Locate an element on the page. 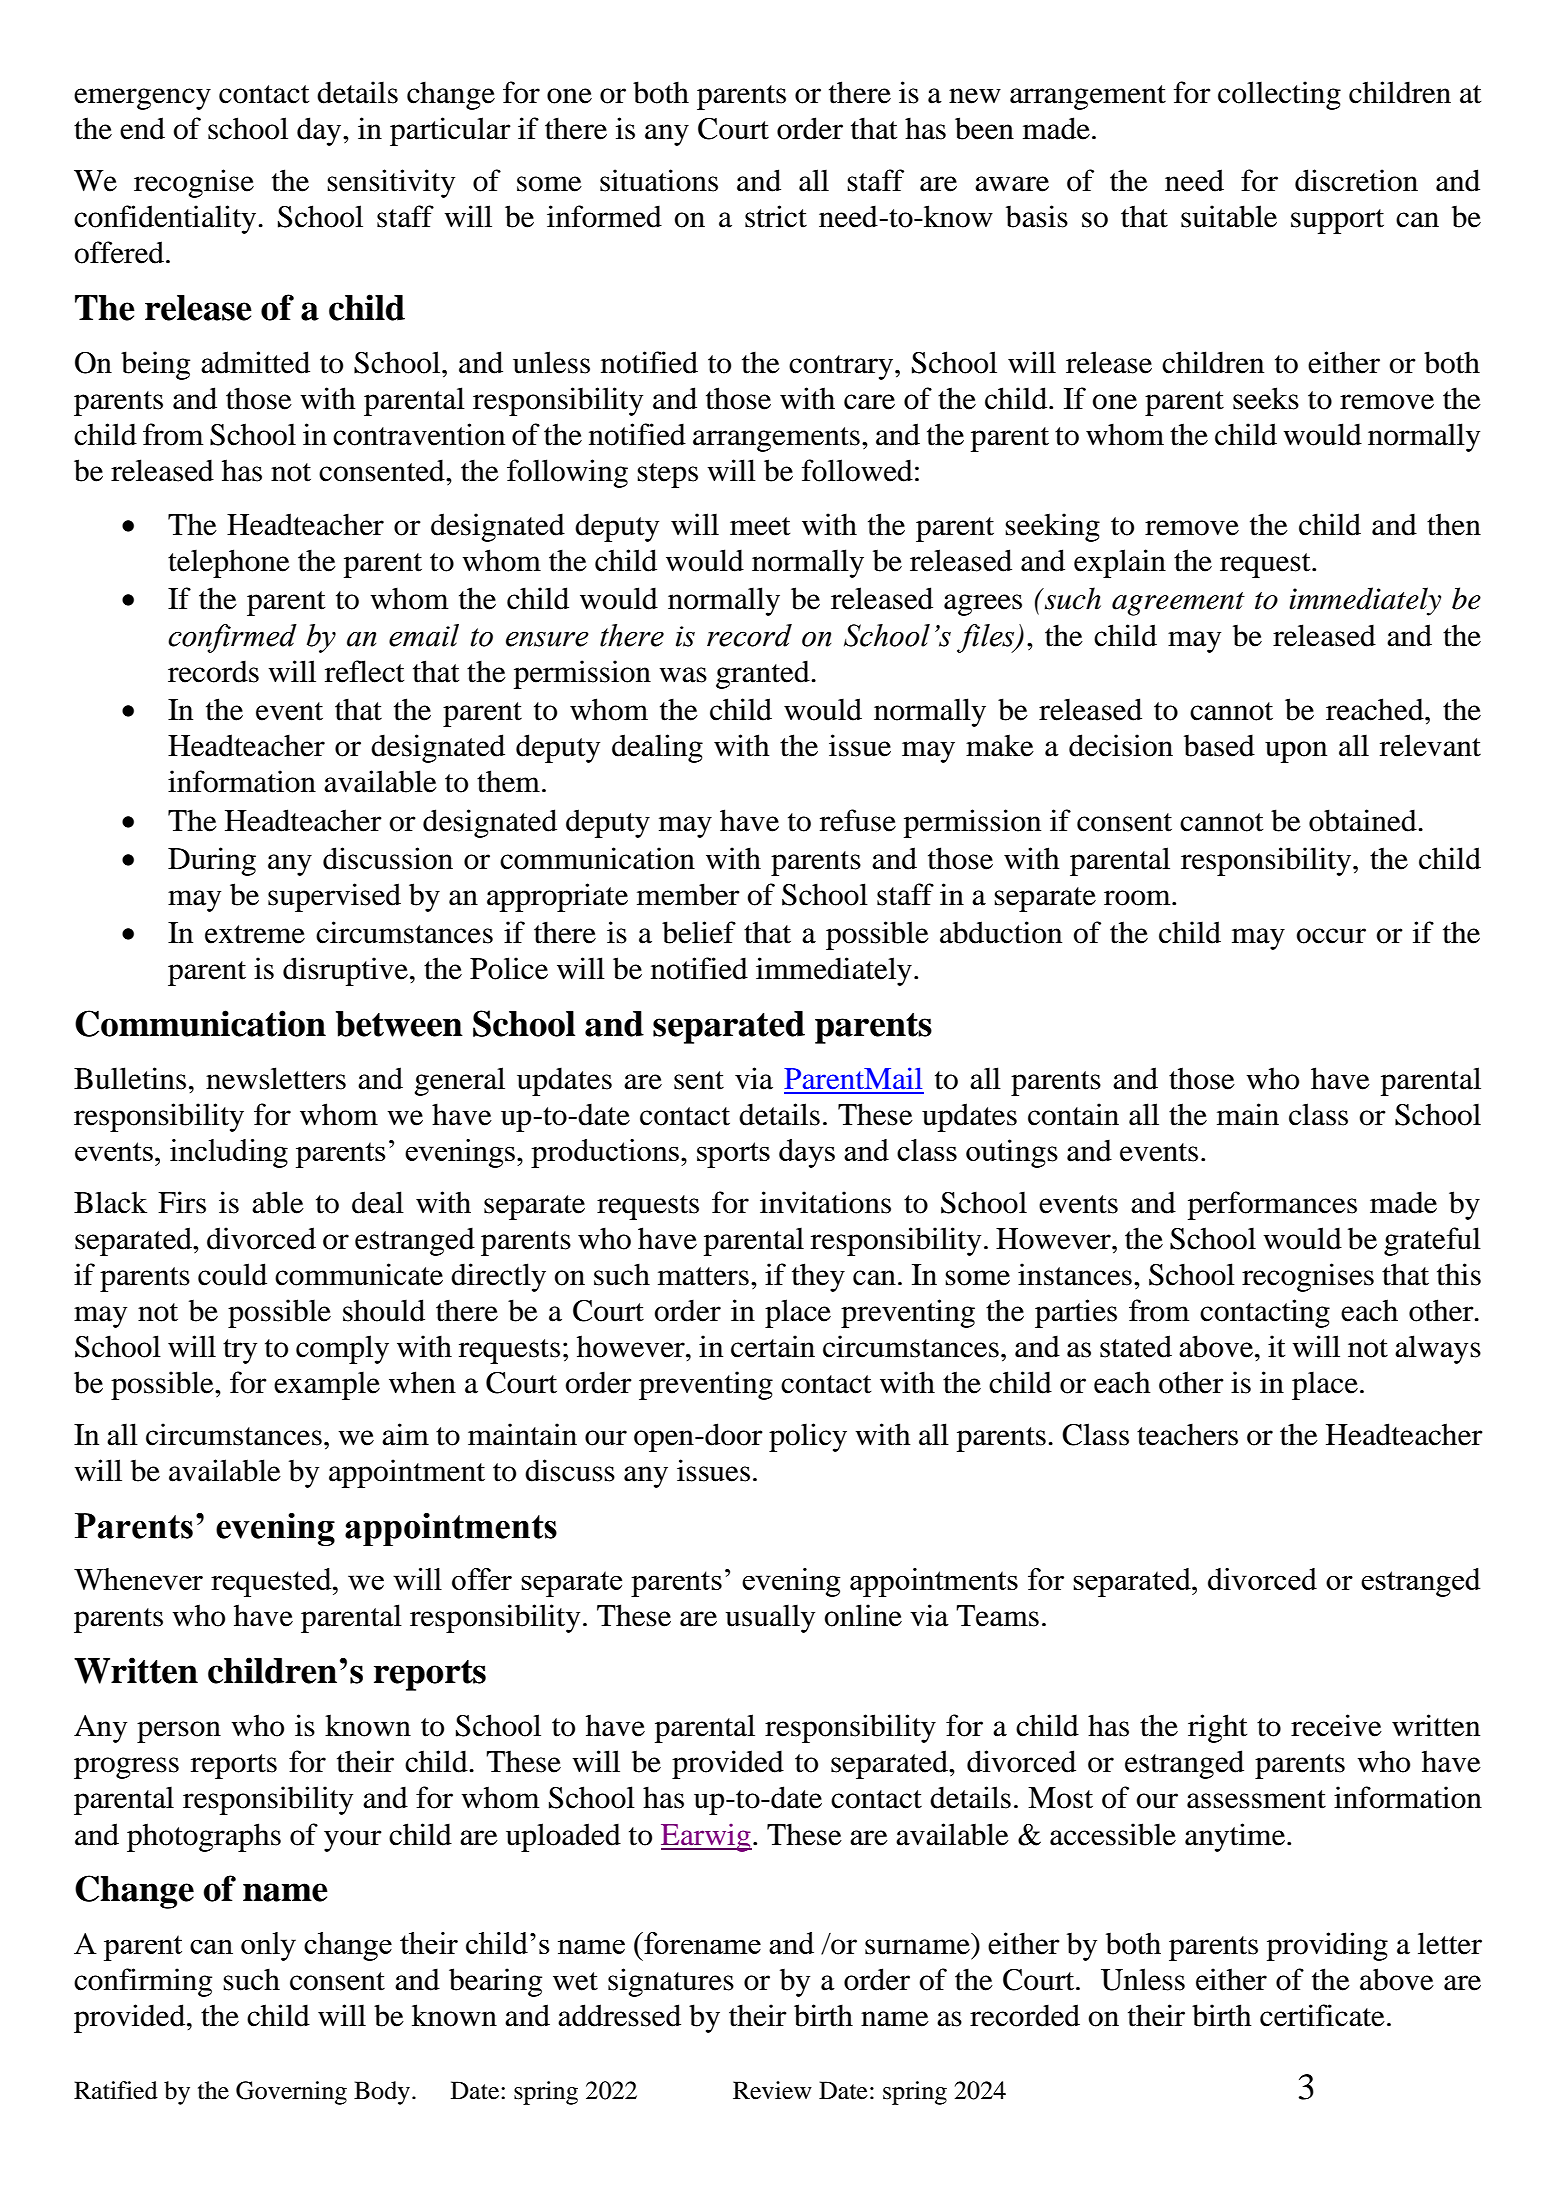  Review is located at coordinates (772, 2090).
